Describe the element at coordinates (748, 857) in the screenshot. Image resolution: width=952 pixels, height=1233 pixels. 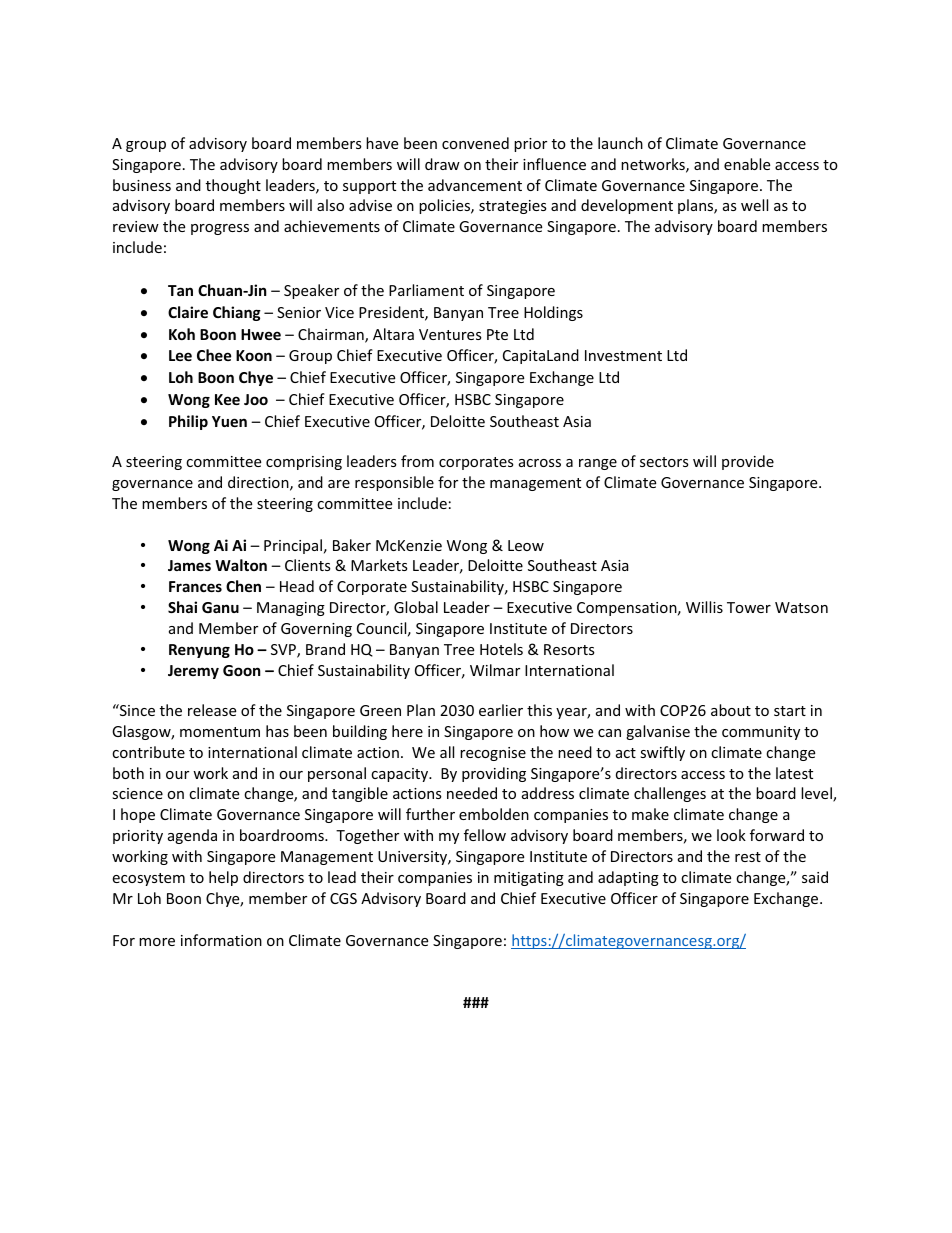
I see `rest` at that location.
